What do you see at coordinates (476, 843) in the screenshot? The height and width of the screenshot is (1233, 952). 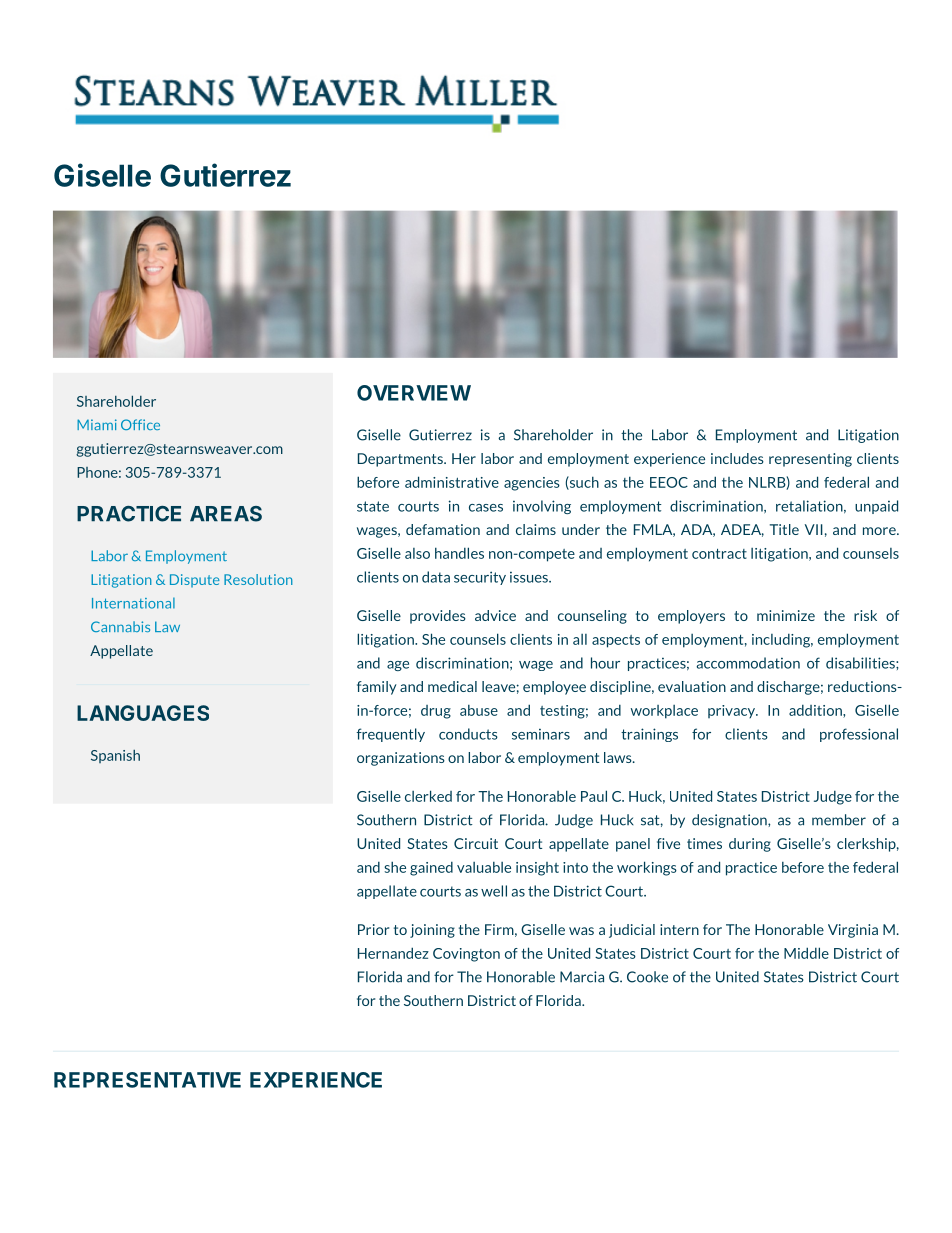 I see `Circuit` at bounding box center [476, 843].
